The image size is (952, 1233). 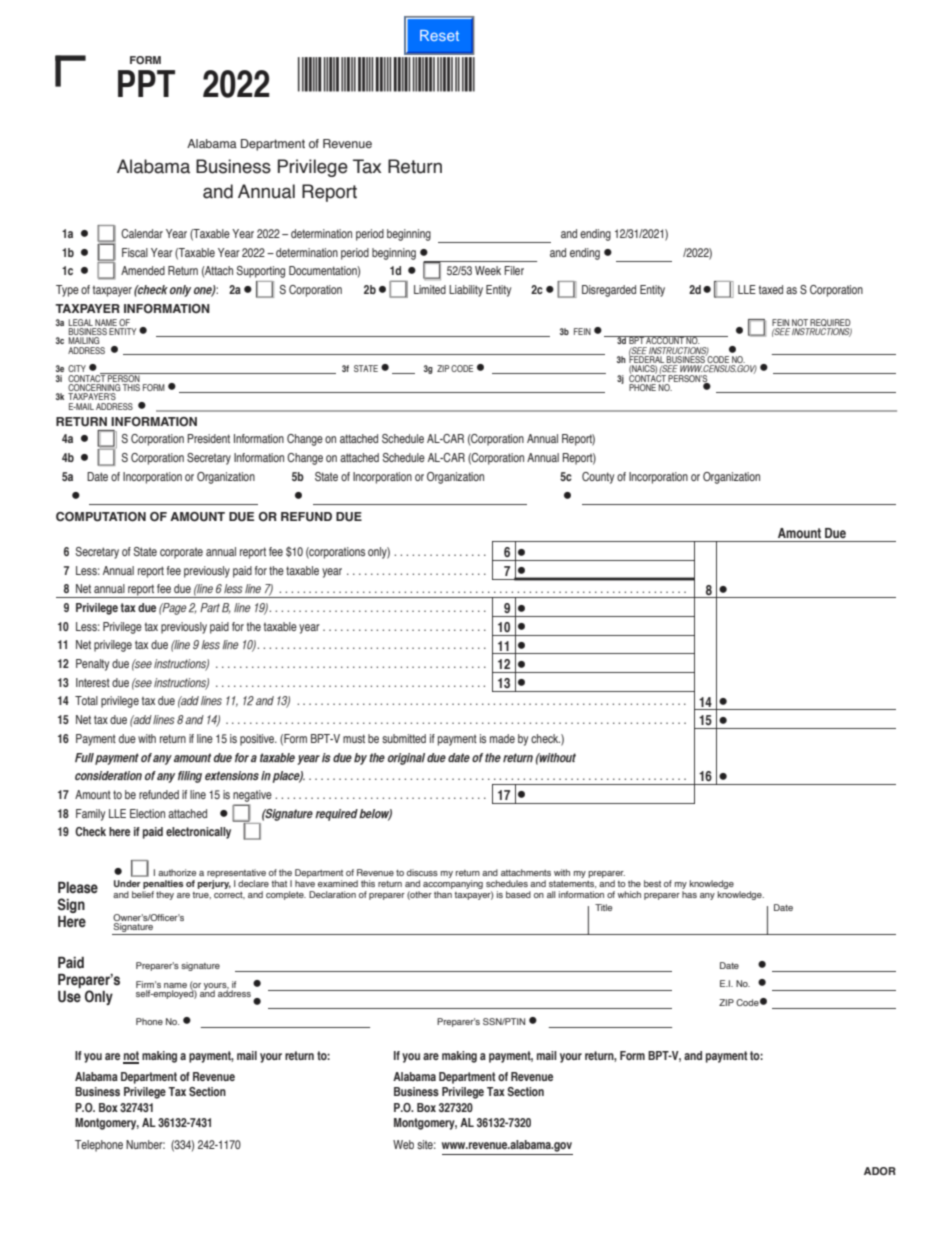 I want to click on Week, so click(x=488, y=270).
